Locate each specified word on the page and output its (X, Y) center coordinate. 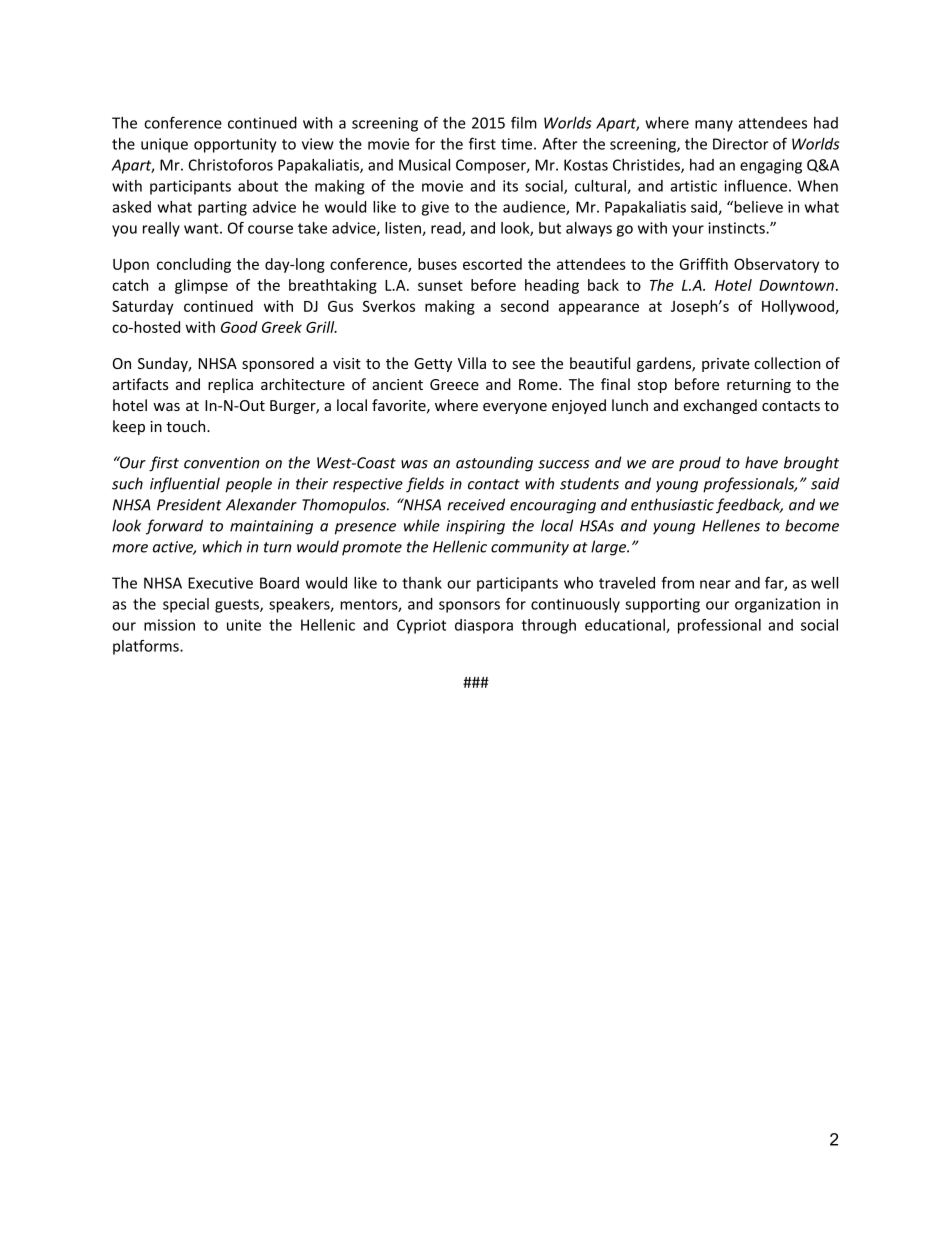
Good (239, 327)
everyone (515, 408)
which (222, 546)
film (524, 122)
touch (187, 426)
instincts (737, 228)
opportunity (235, 145)
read (447, 229)
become (812, 525)
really (161, 229)
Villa (472, 363)
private (726, 365)
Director (741, 144)
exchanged (720, 406)
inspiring (475, 527)
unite (244, 625)
